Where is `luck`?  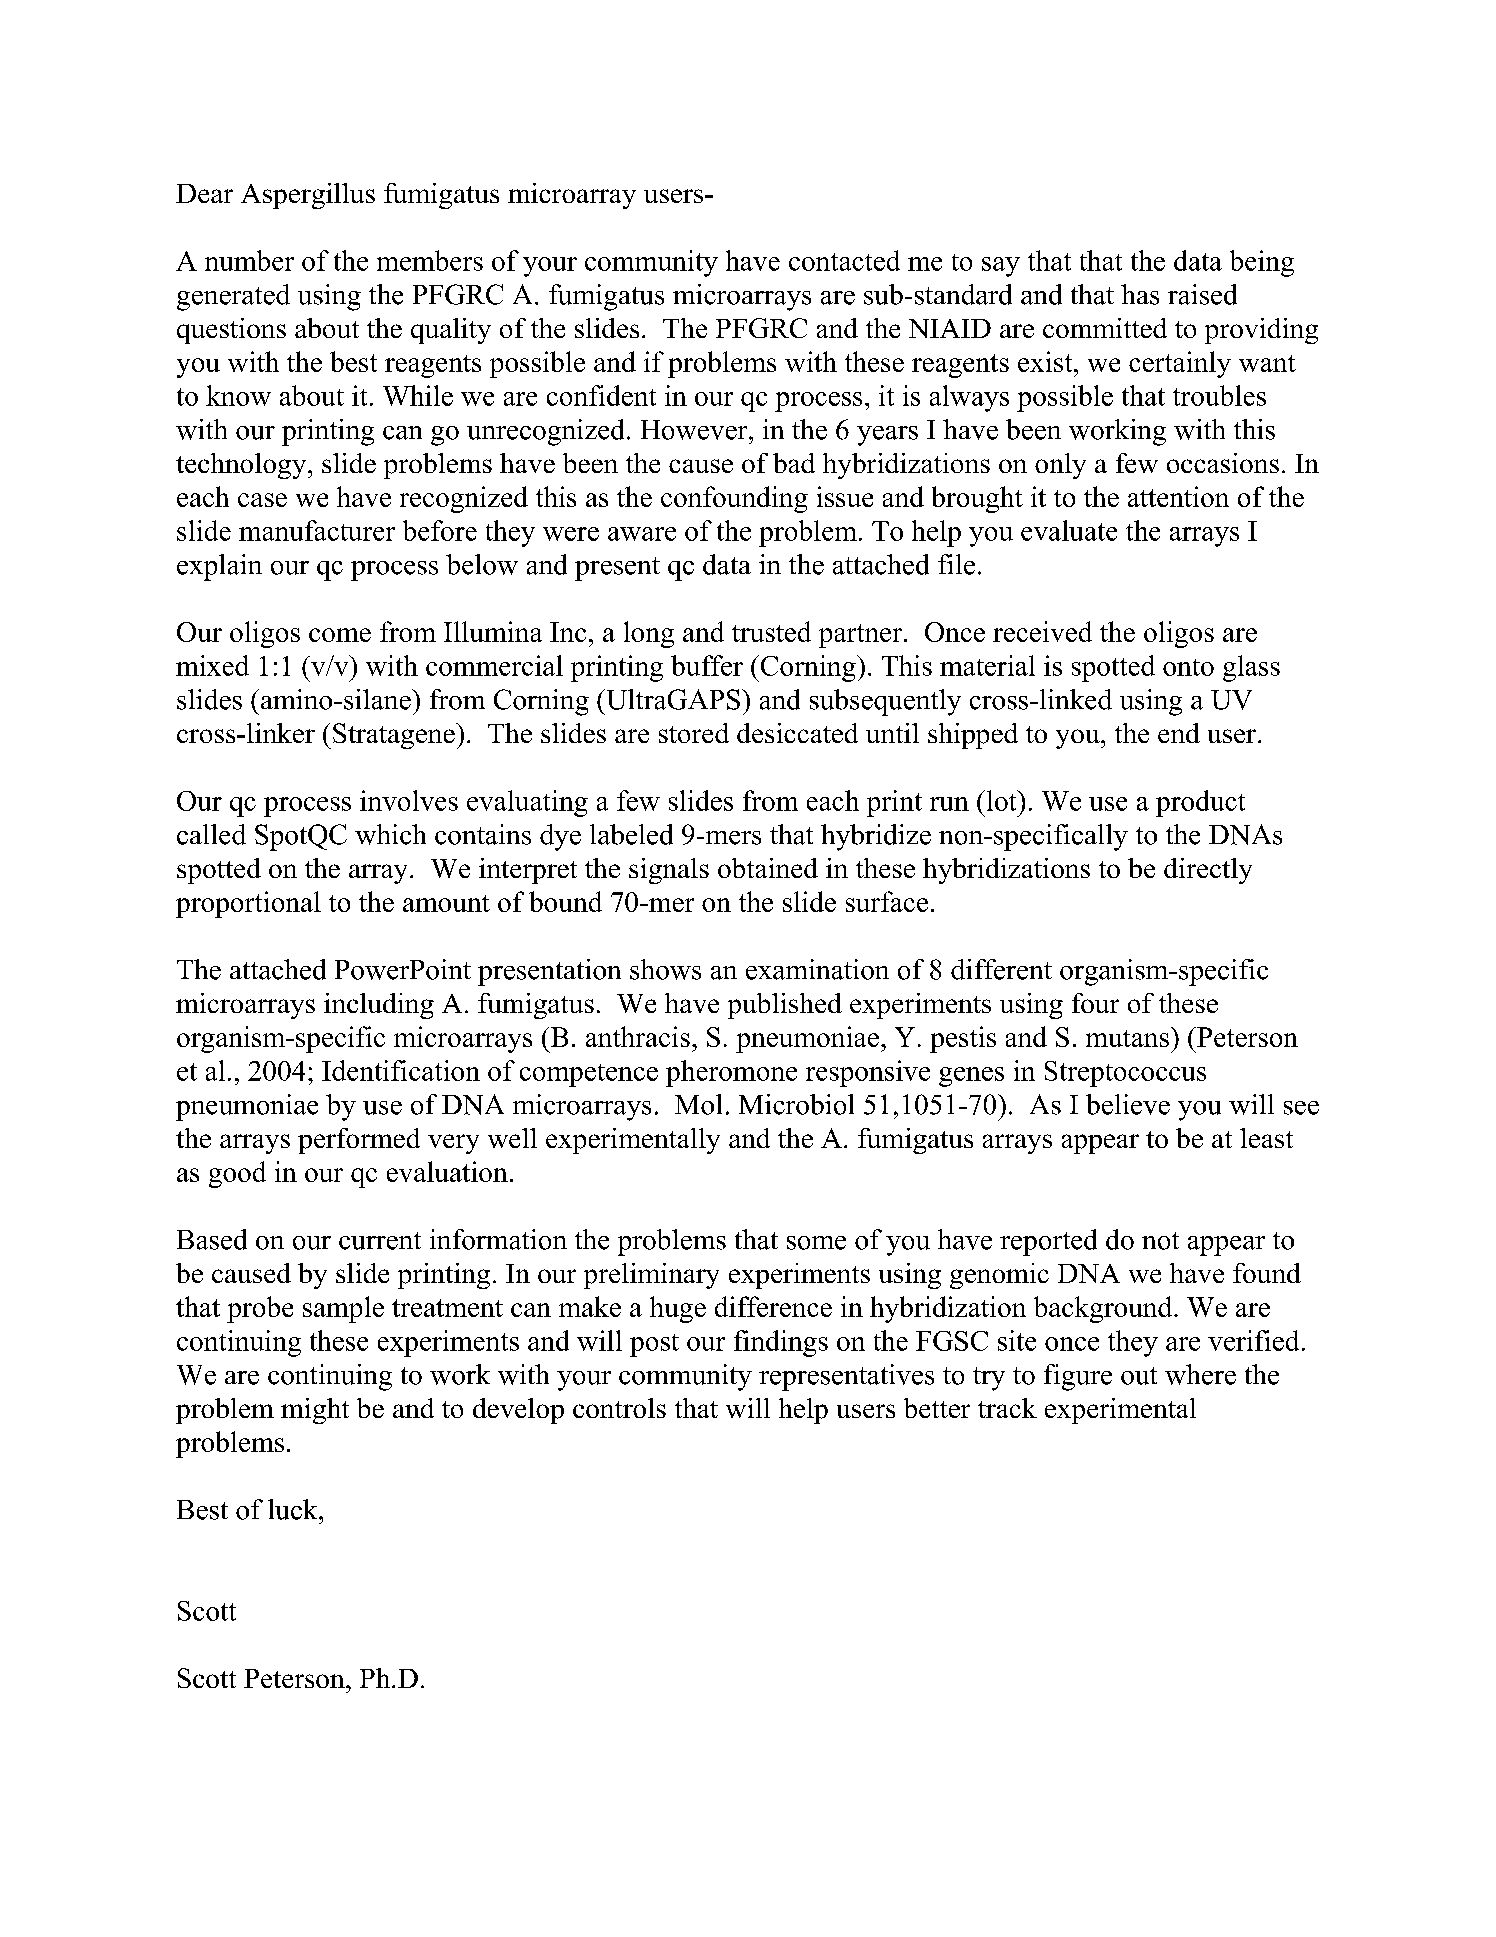
luck is located at coordinates (294, 1509).
